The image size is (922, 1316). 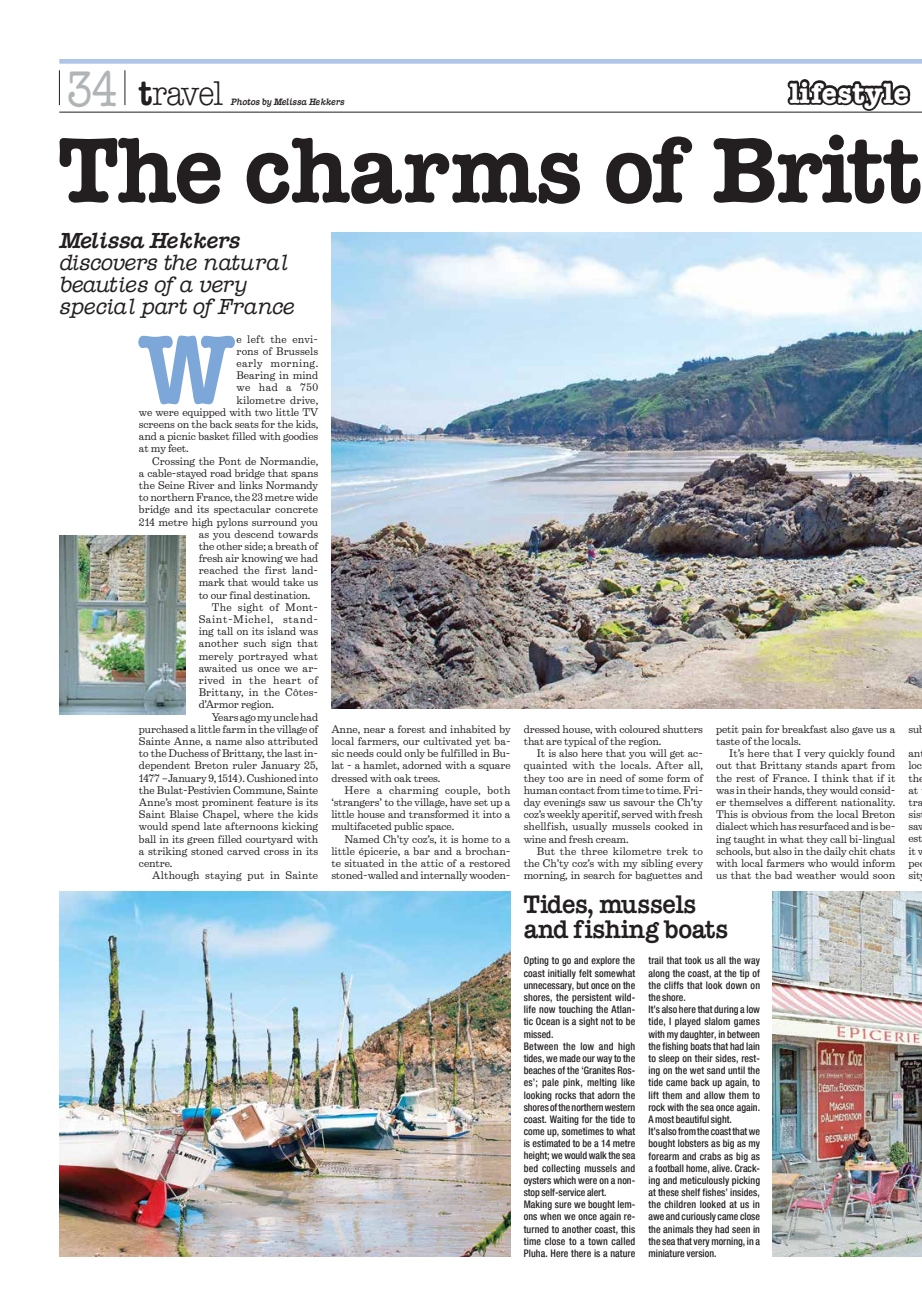 I want to click on Making, so click(x=538, y=1206).
